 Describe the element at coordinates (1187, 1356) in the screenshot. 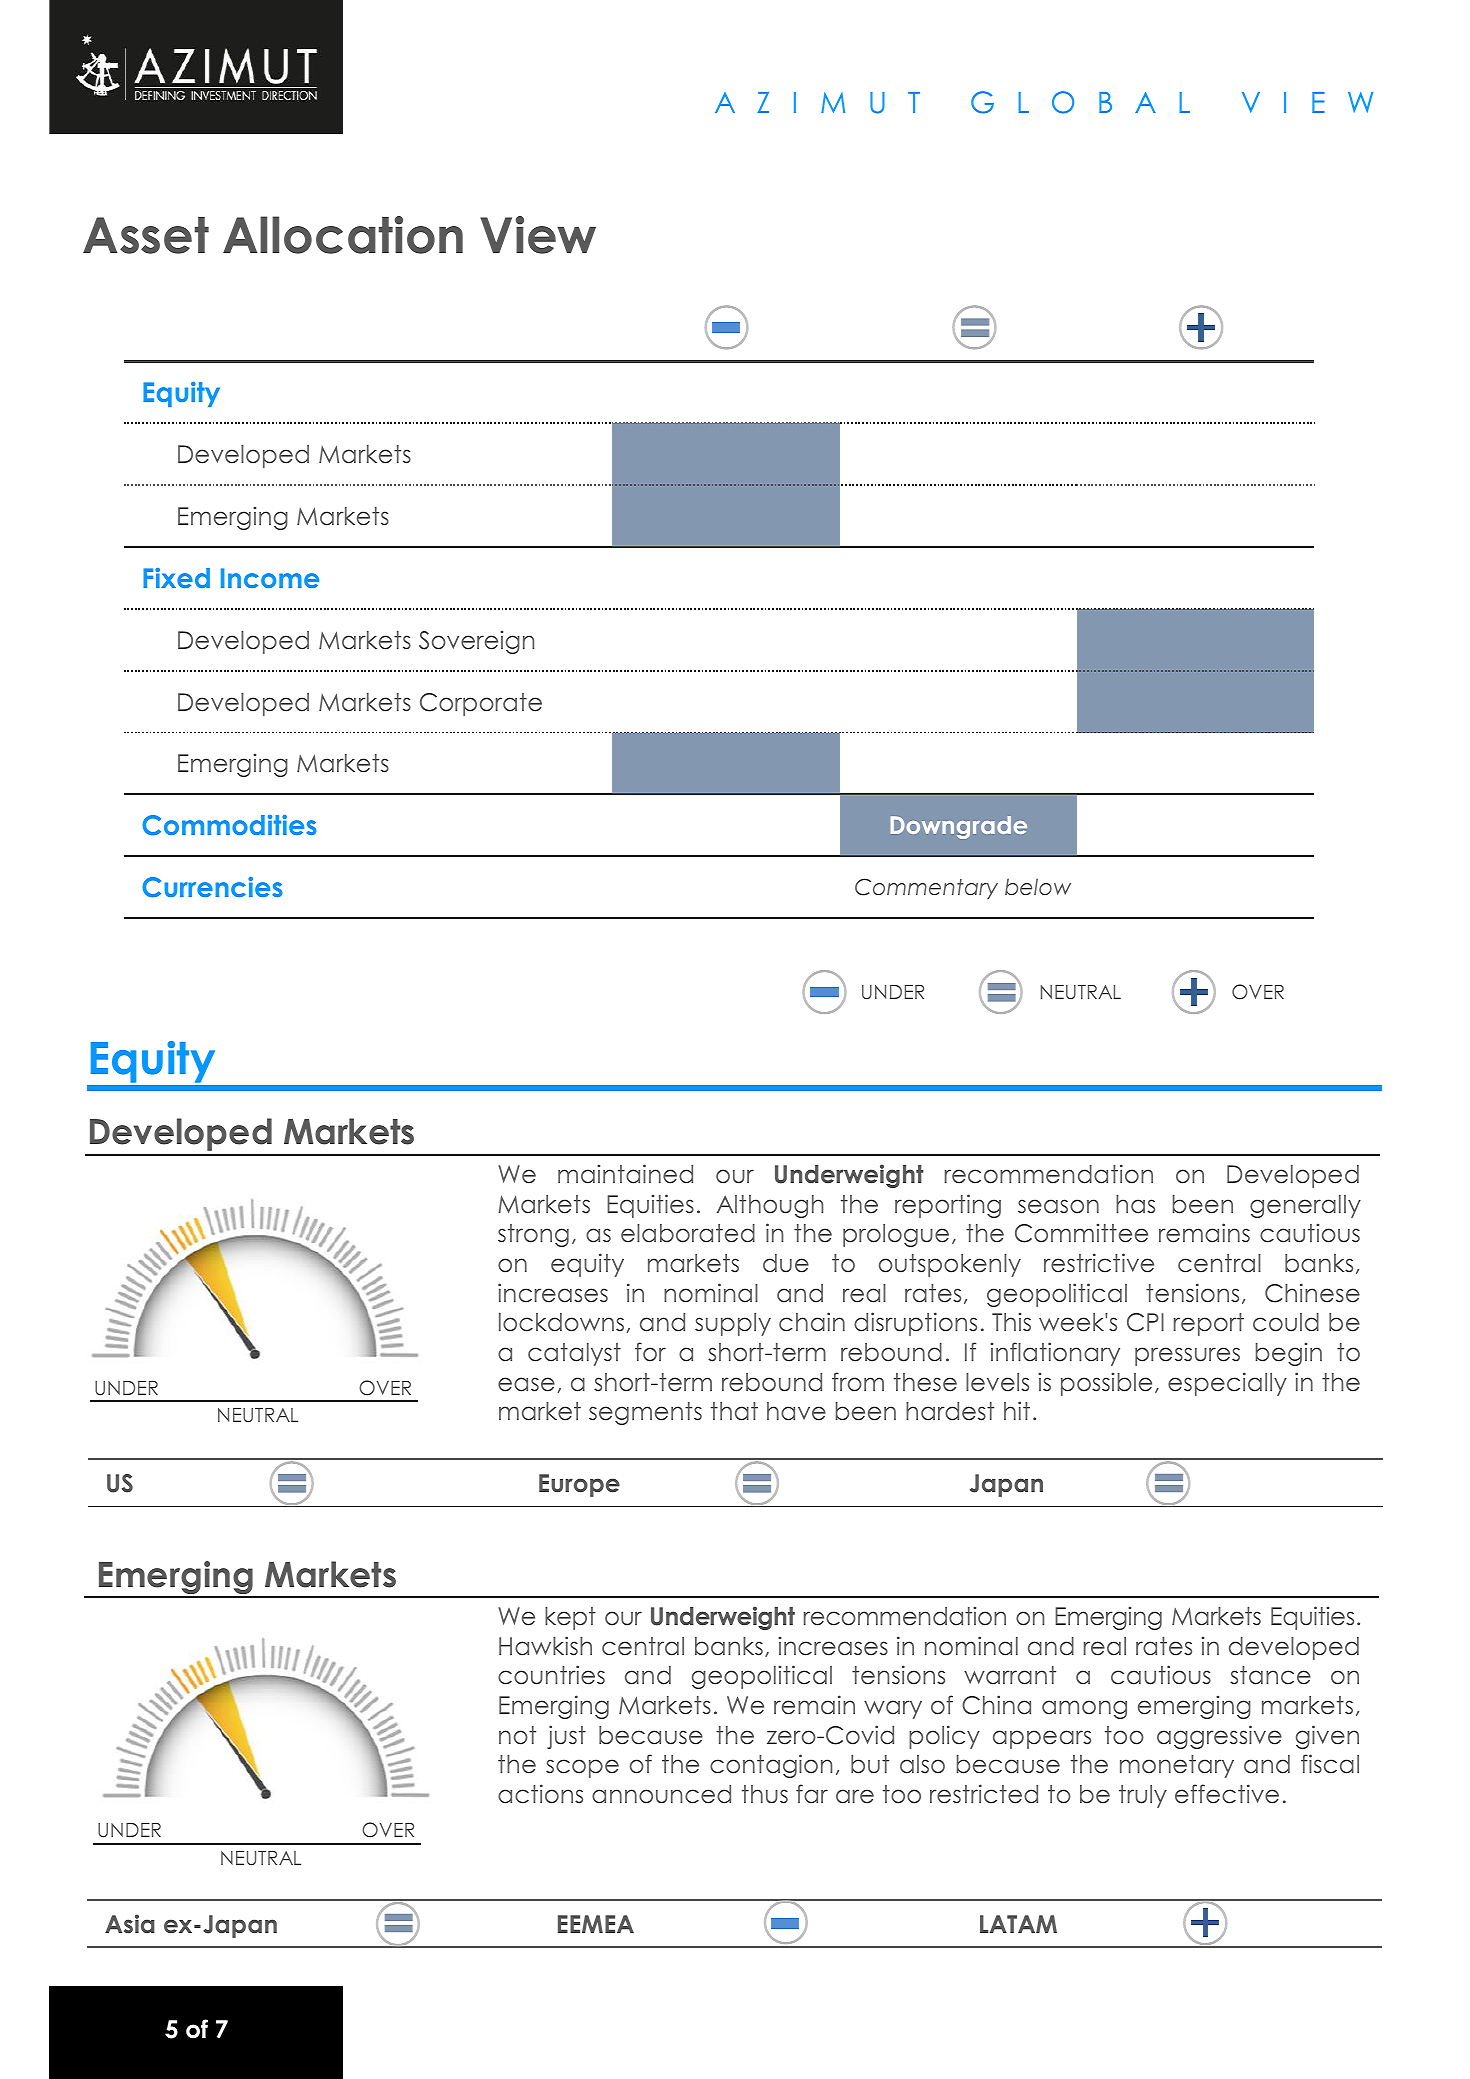

I see `pressures` at that location.
